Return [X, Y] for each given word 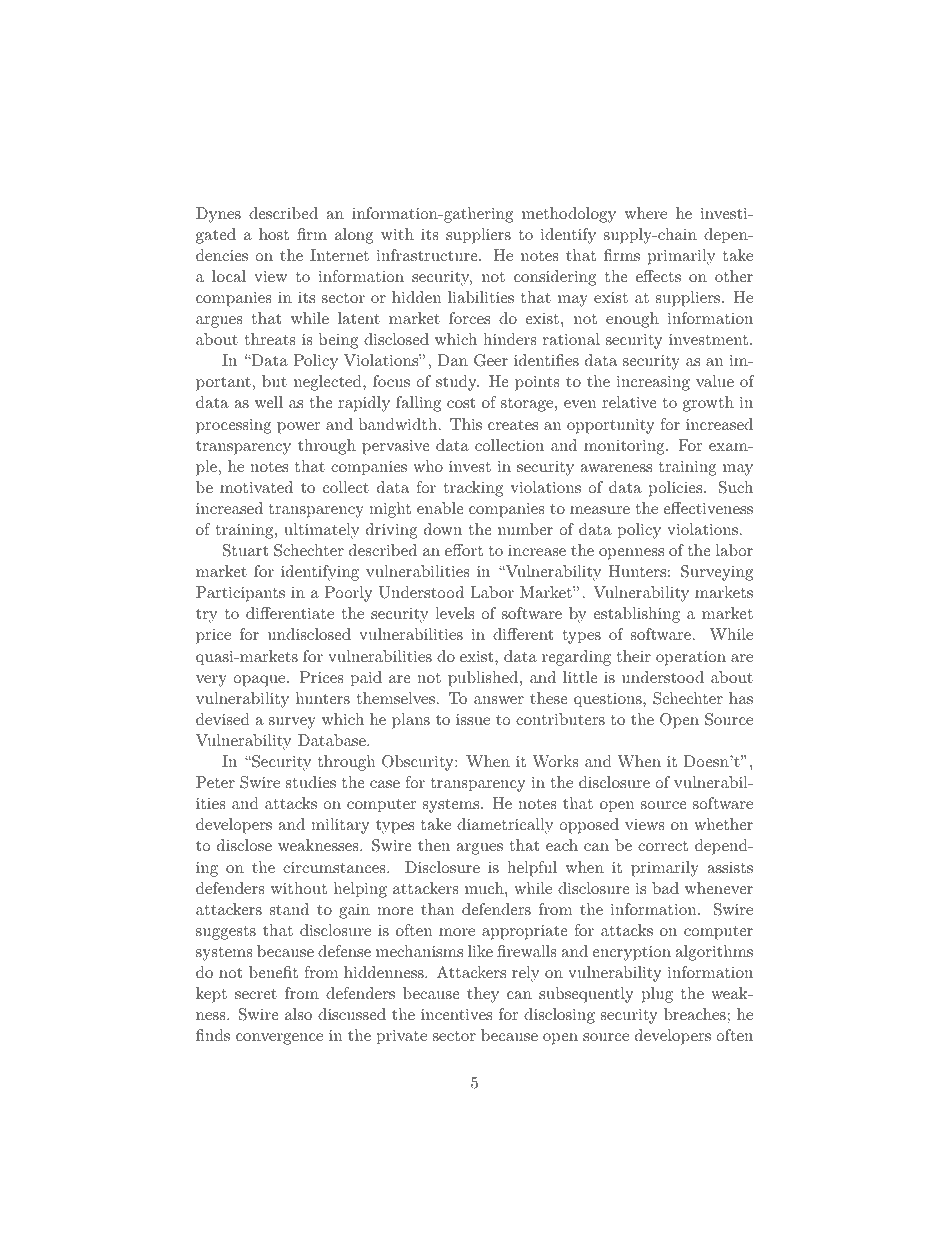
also [298, 1014]
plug [657, 995]
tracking [473, 489]
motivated [256, 487]
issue [473, 719]
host [274, 234]
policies [675, 489]
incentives [456, 1014]
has [741, 698]
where [646, 213]
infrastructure [428, 255]
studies [311, 782]
